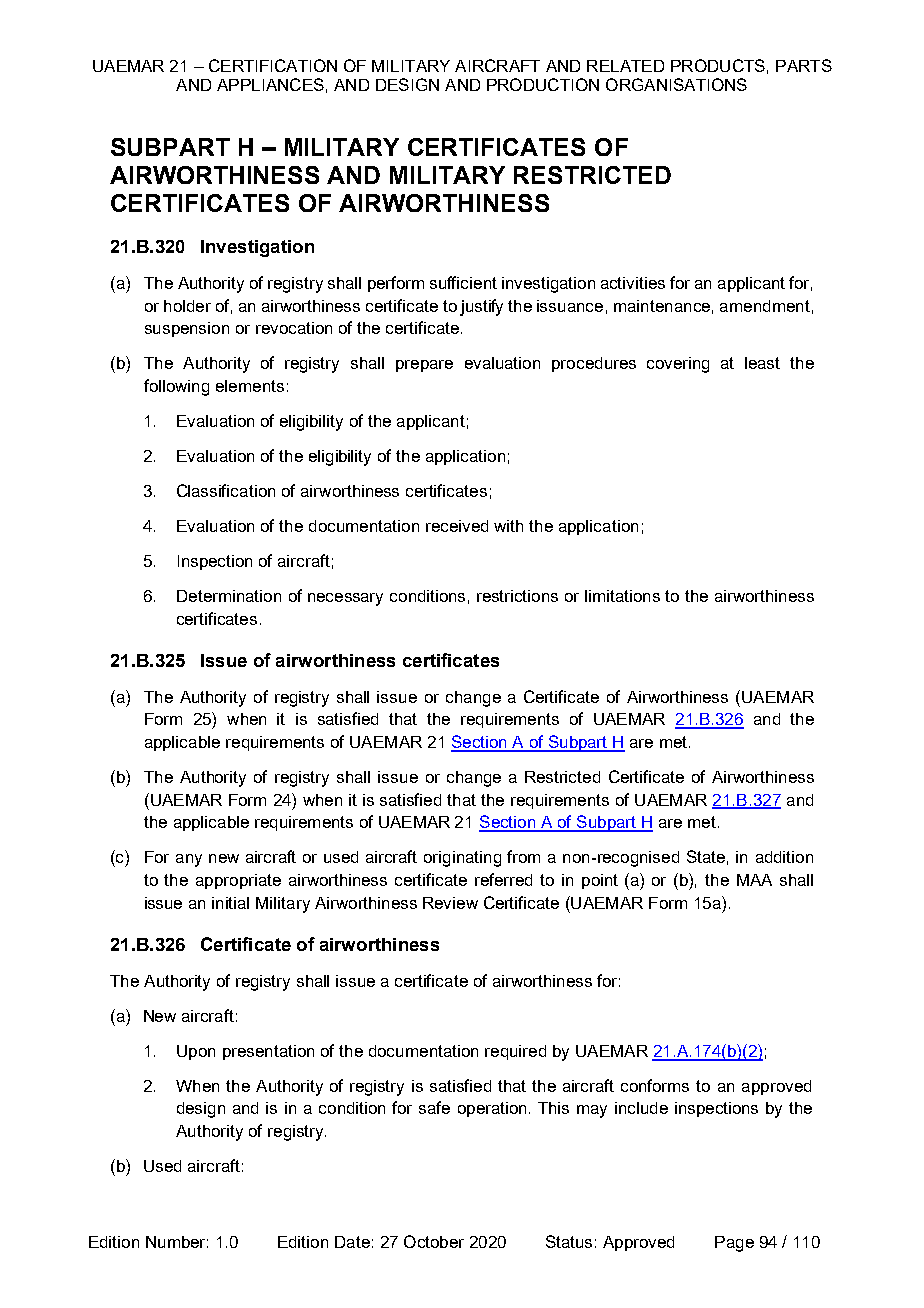 The height and width of the screenshot is (1308, 924). Describe the element at coordinates (543, 84) in the screenshot. I see `PRODUCTION` at that location.
